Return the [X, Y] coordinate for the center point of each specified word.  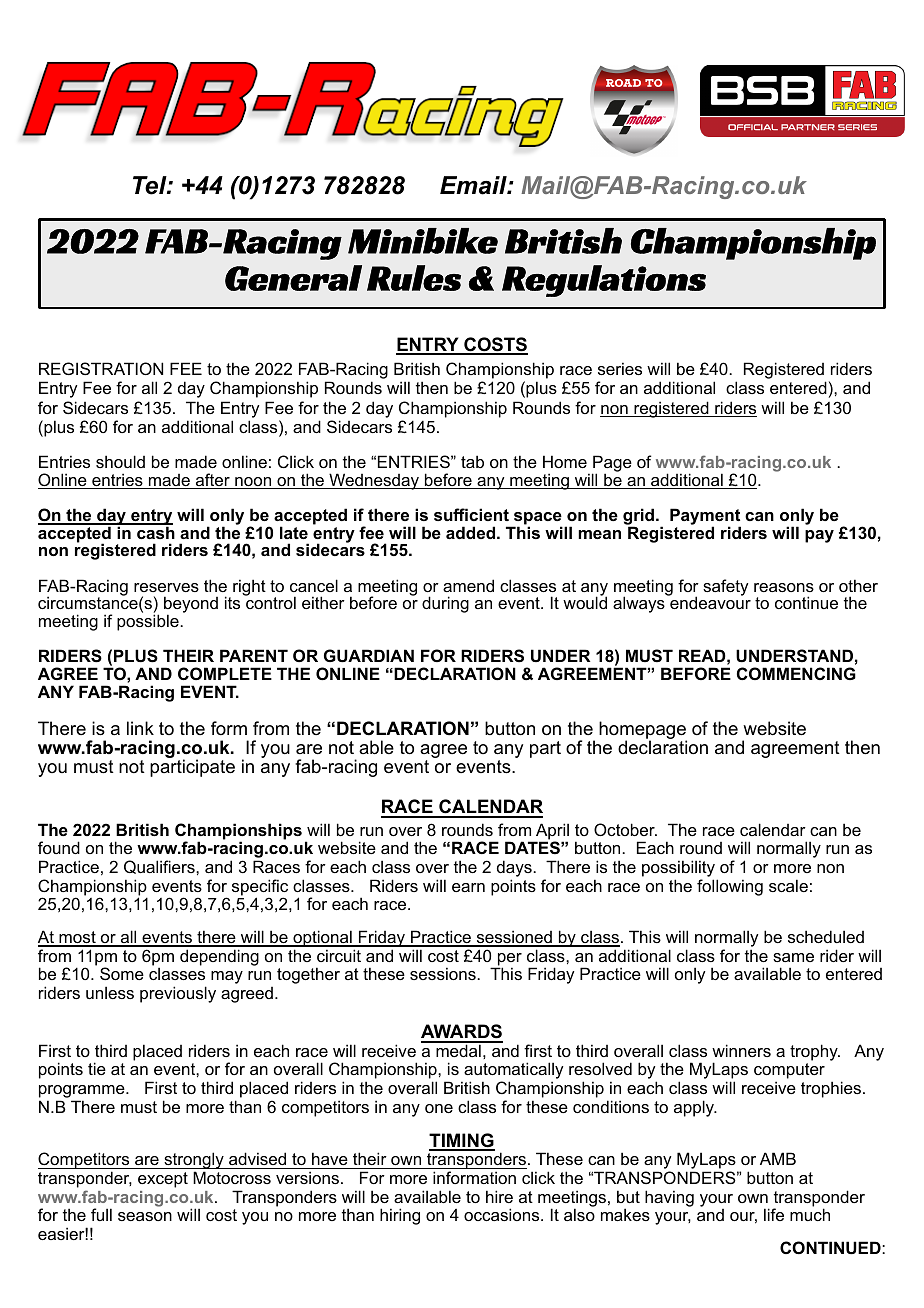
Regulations [604, 281]
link [140, 728]
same [793, 957]
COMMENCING [796, 673]
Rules [414, 278]
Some [122, 973]
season [145, 1216]
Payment [705, 518]
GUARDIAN [369, 655]
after [213, 481]
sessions [444, 973]
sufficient [471, 514]
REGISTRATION [101, 368]
